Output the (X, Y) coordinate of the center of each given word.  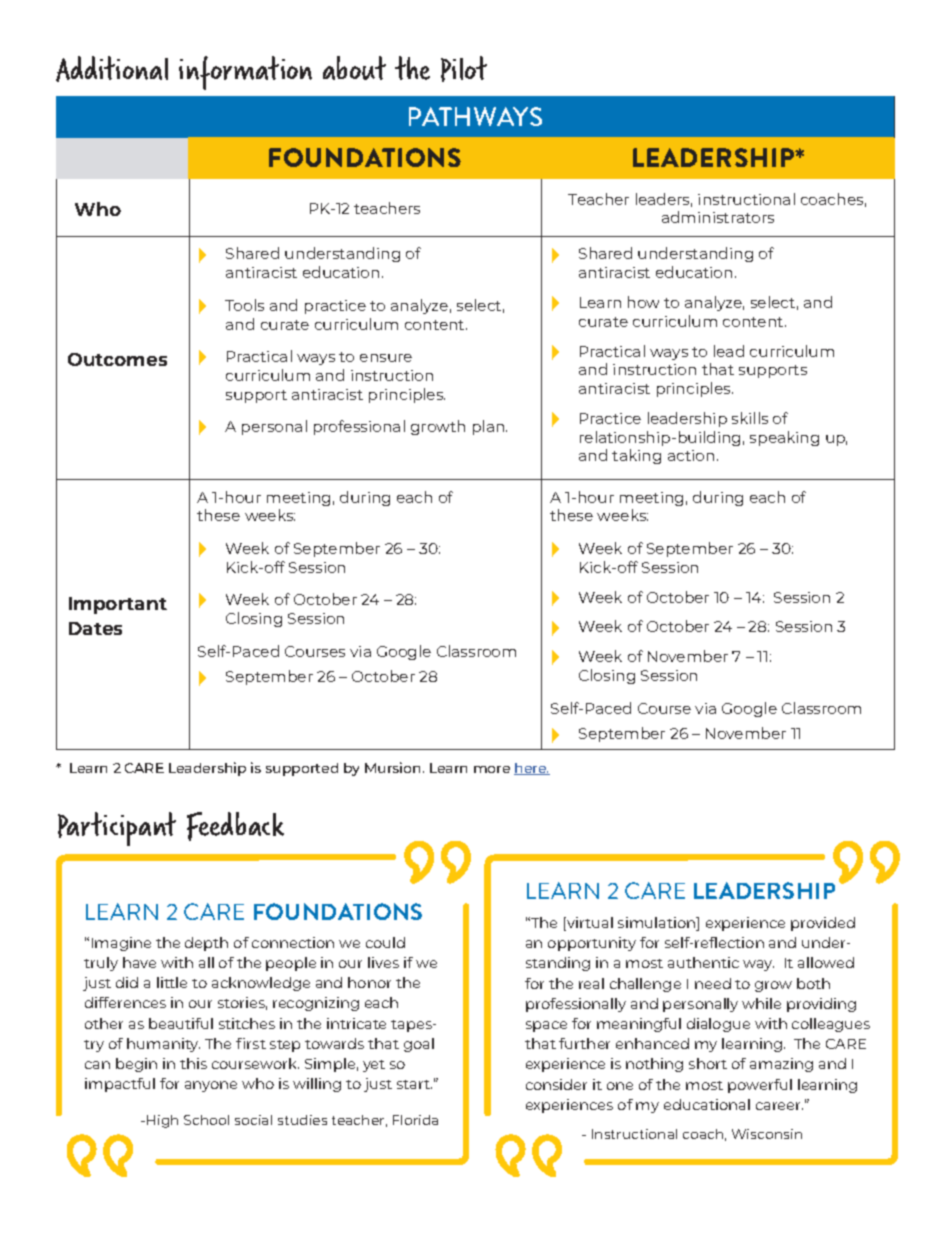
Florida (415, 1120)
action (691, 455)
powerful (760, 1086)
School (206, 1120)
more (492, 769)
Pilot (464, 69)
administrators (718, 217)
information (245, 73)
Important (118, 605)
